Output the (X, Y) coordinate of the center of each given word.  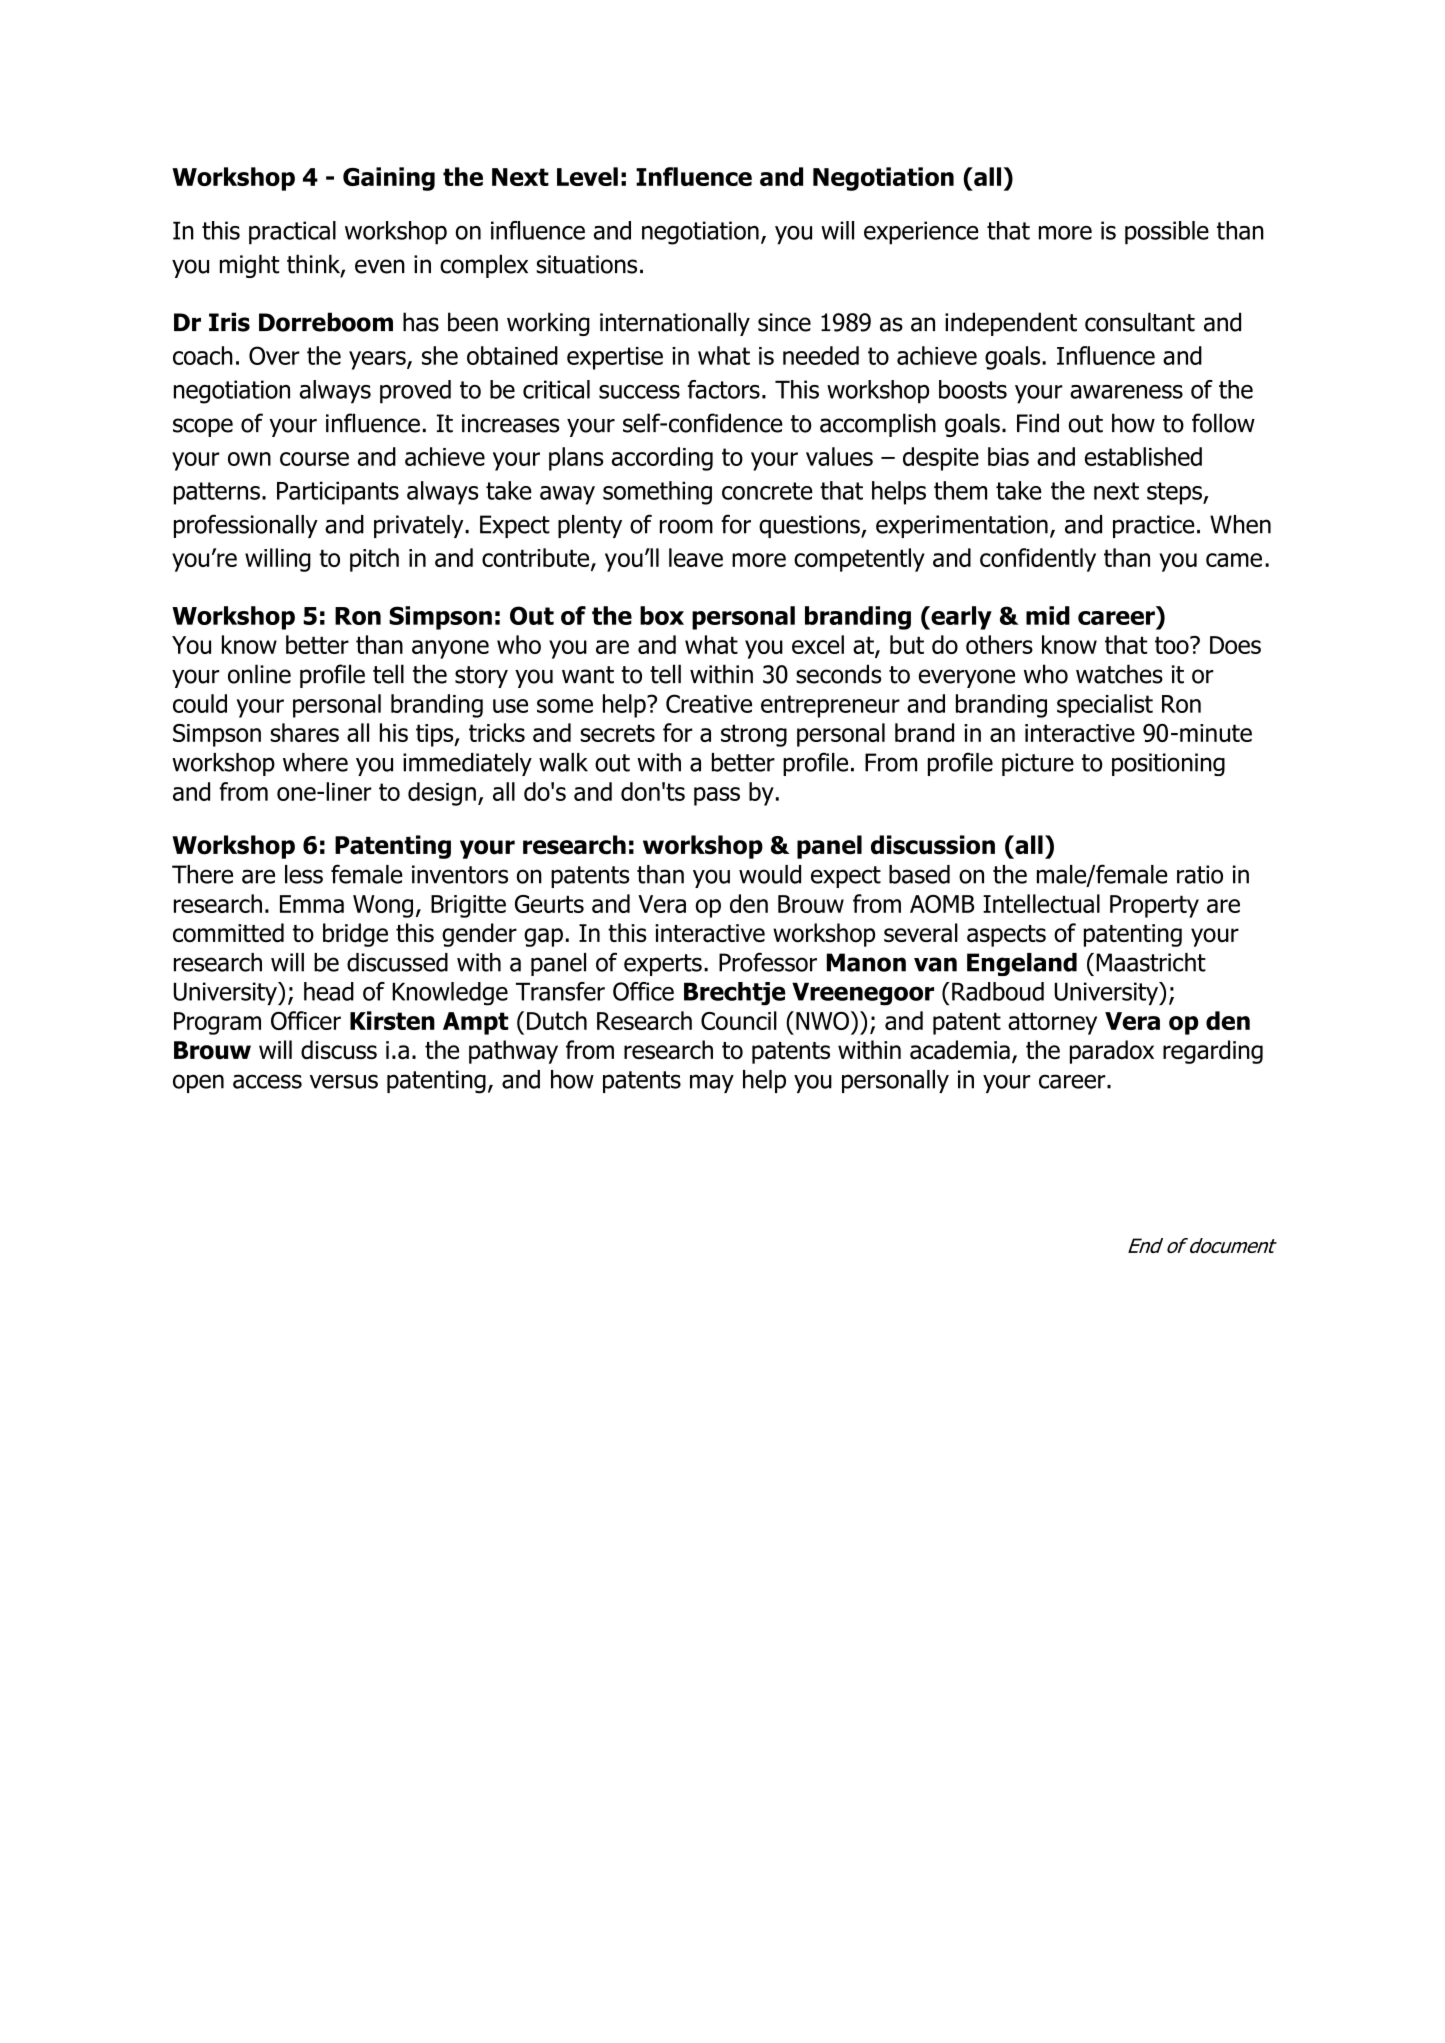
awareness (1126, 392)
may (712, 1083)
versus (344, 1081)
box (662, 615)
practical (292, 233)
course (314, 459)
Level (587, 176)
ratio (1200, 874)
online (259, 674)
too (1173, 645)
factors (724, 389)
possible (1167, 233)
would (770, 874)
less (304, 874)
